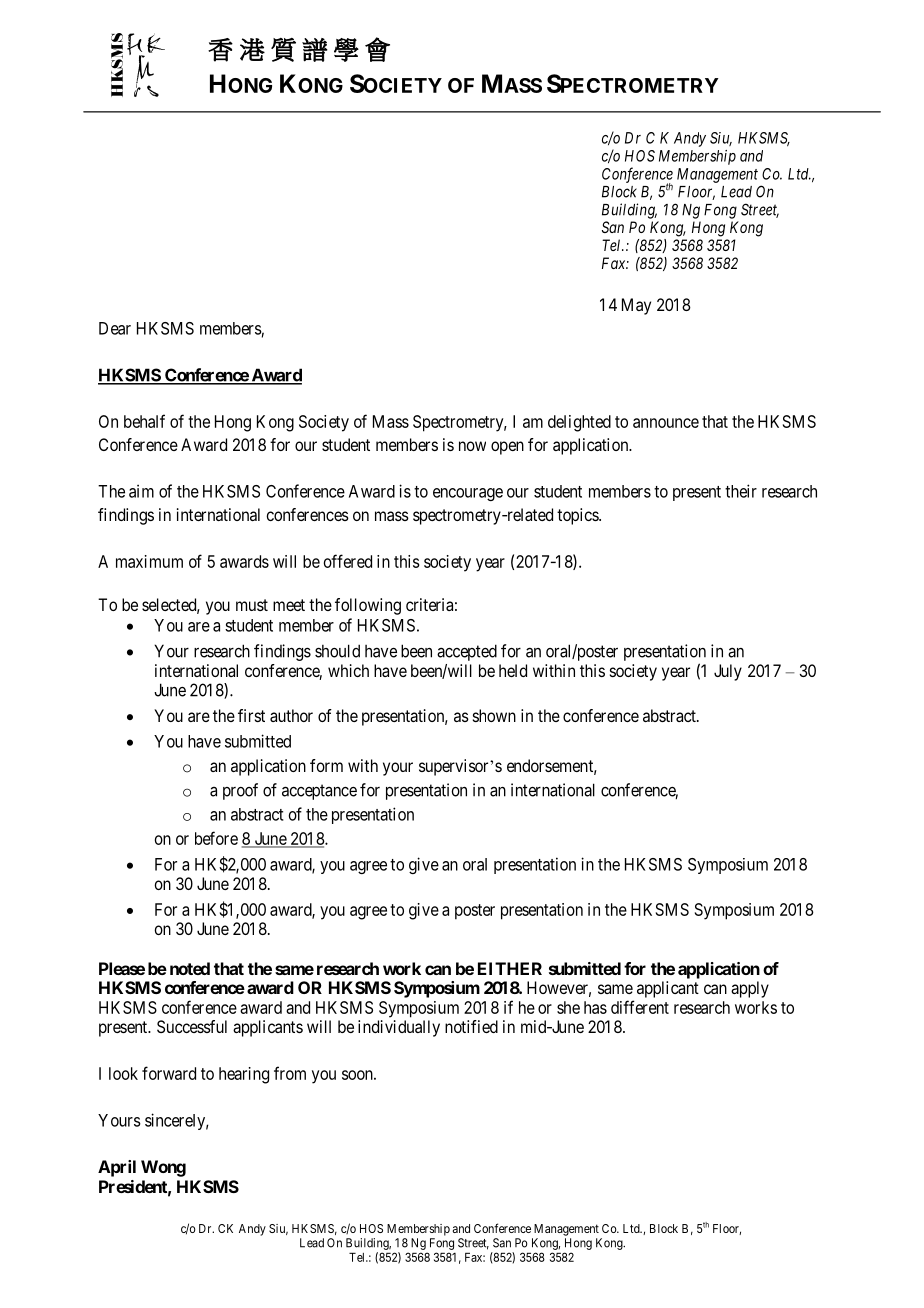 The height and width of the screenshot is (1308, 924). What do you see at coordinates (472, 446) in the screenshot?
I see `now` at bounding box center [472, 446].
